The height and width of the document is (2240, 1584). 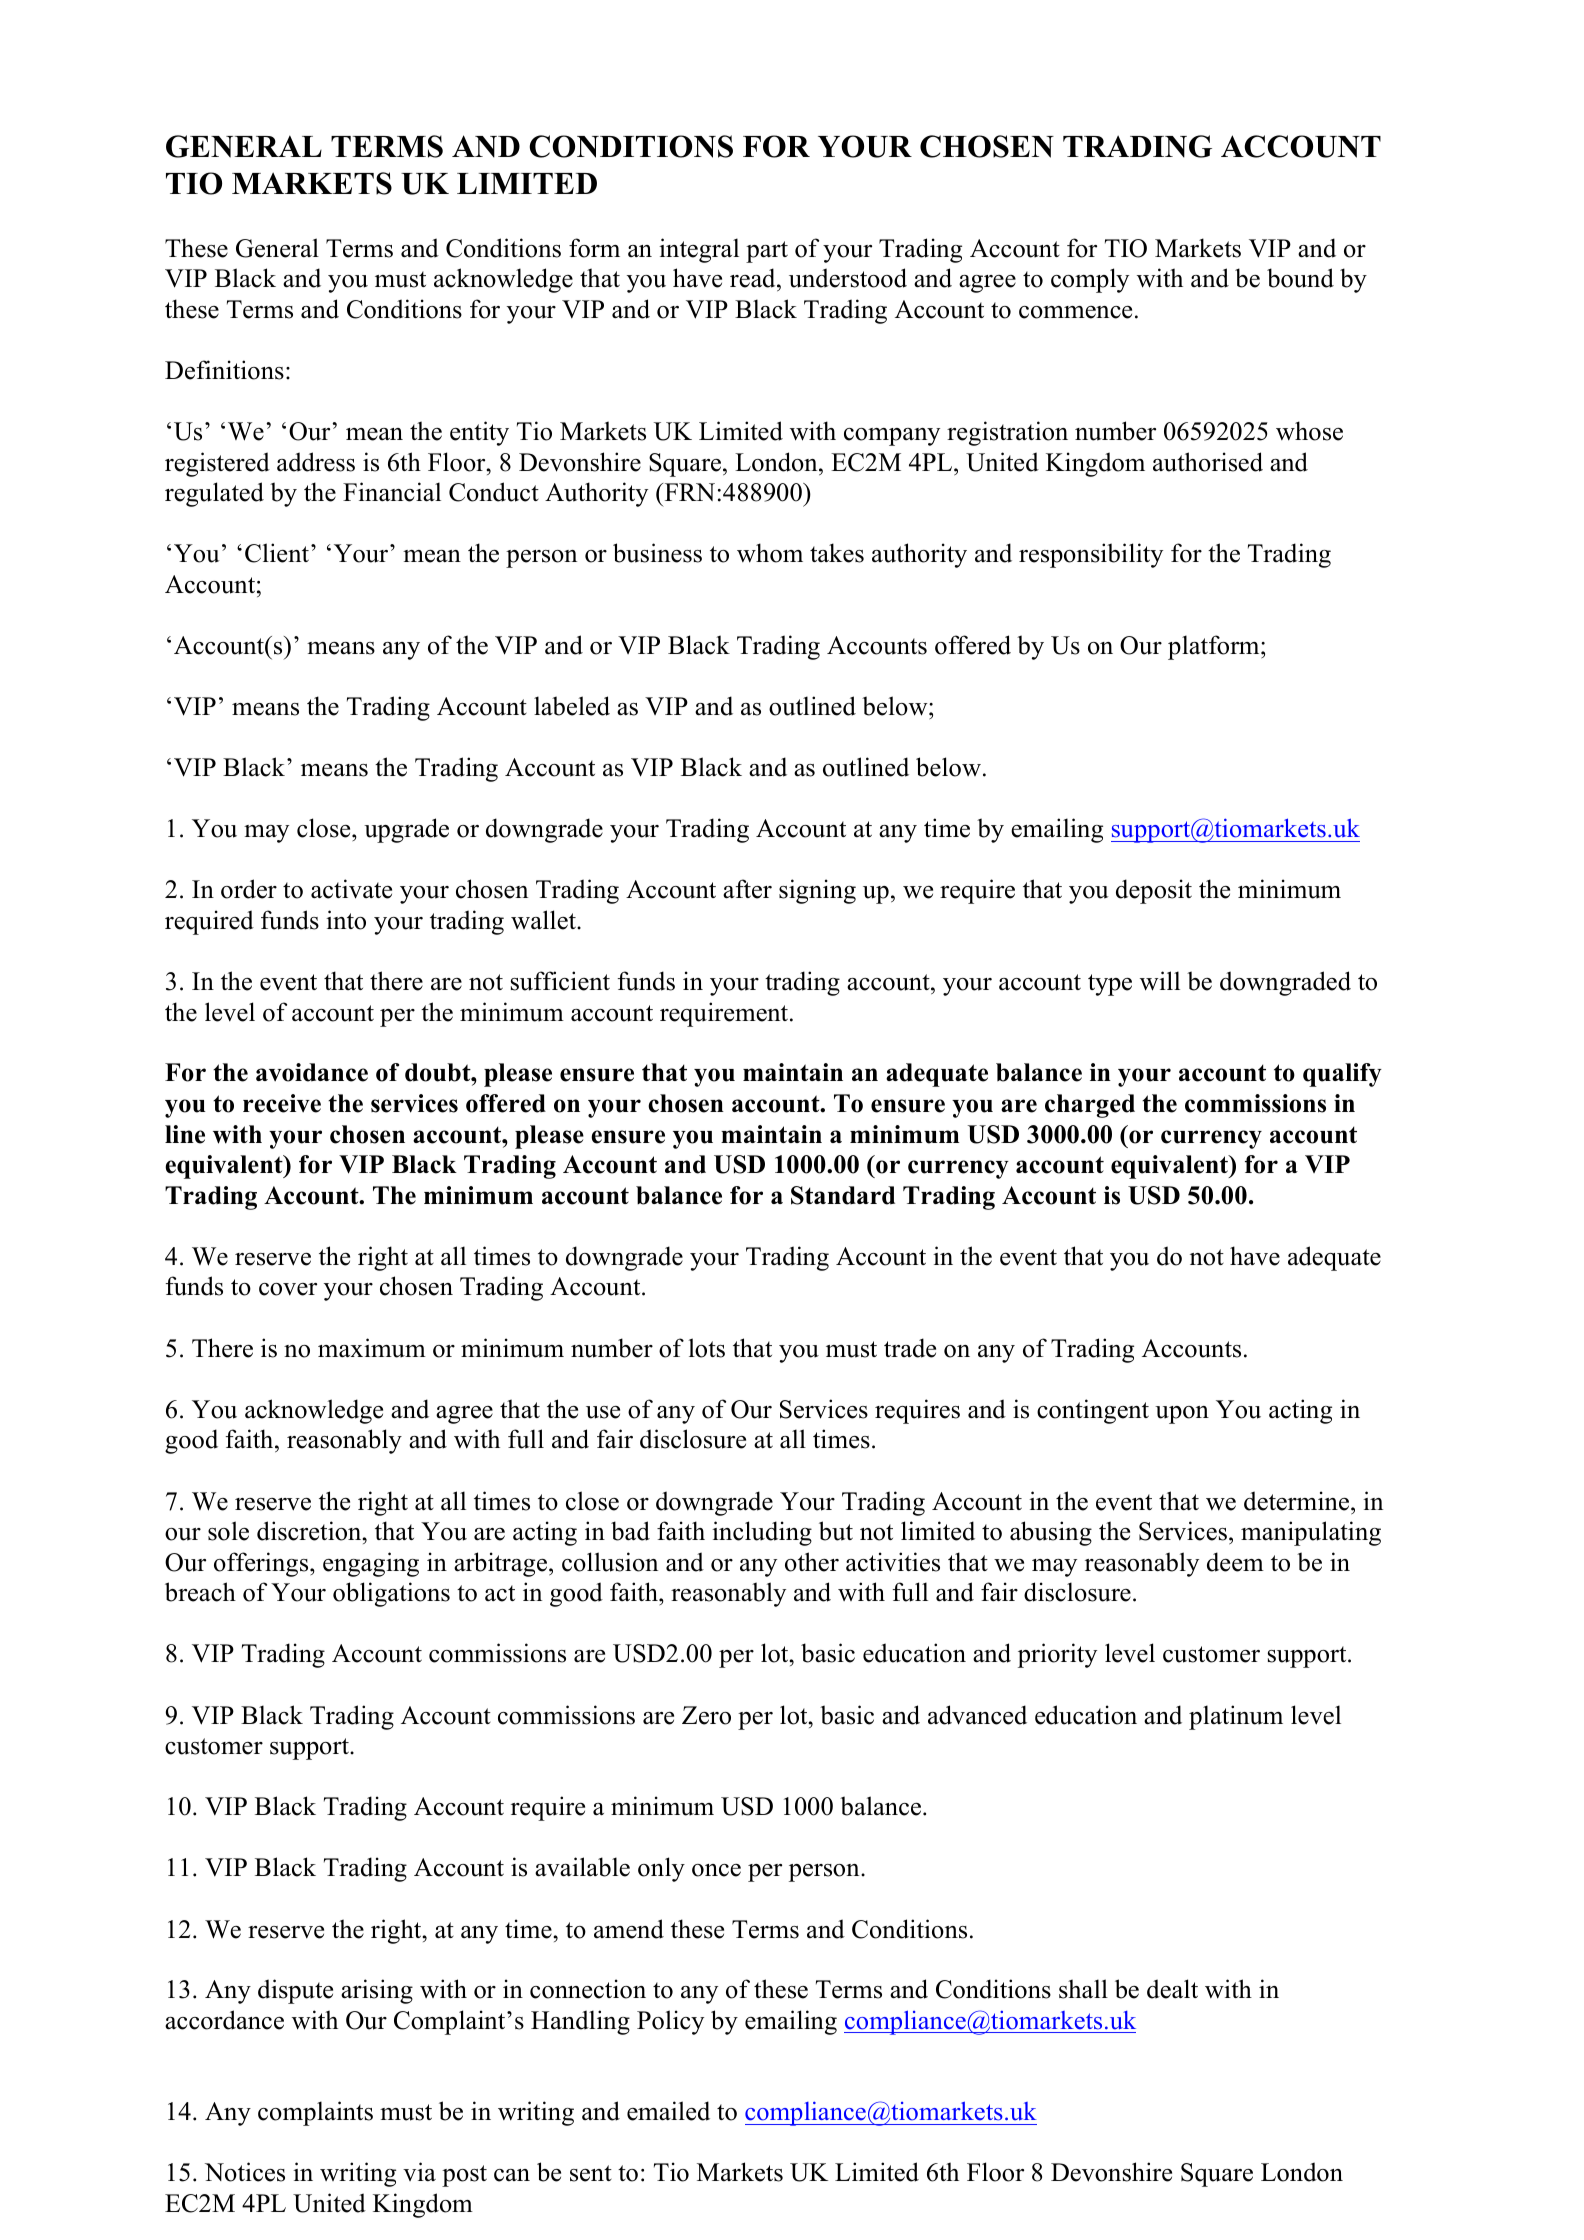 I want to click on into, so click(x=346, y=920).
